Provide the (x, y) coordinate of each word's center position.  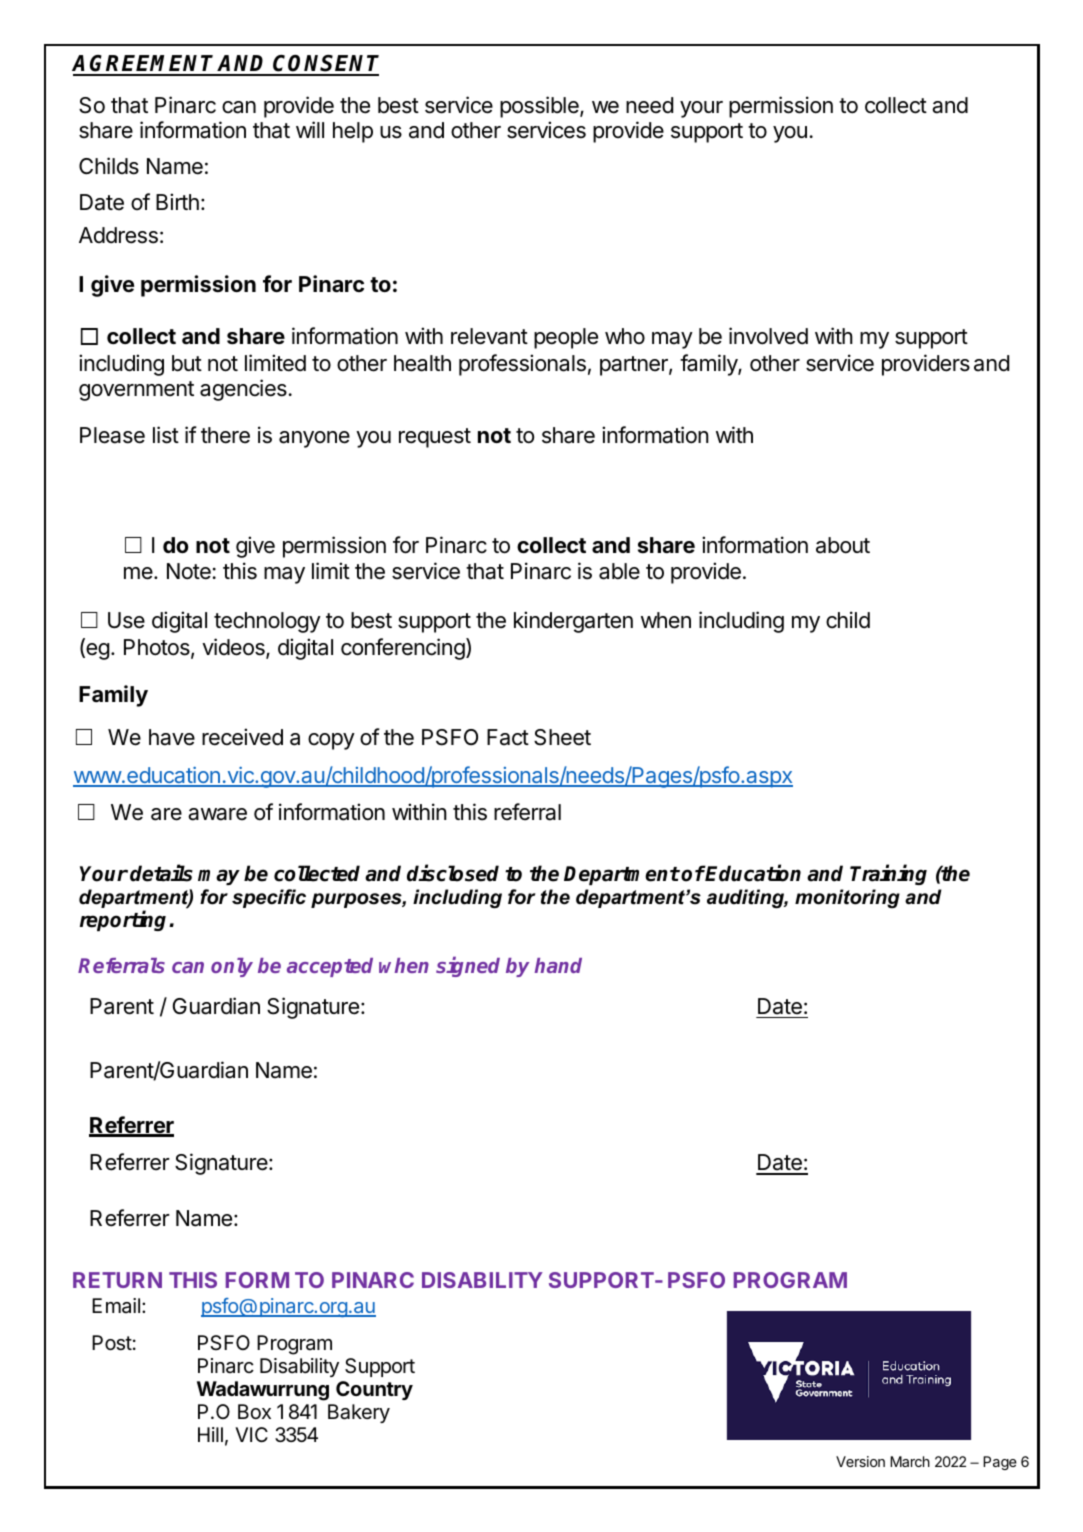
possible (540, 107)
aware (217, 814)
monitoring (847, 899)
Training (888, 874)
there (225, 435)
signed (468, 967)
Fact (508, 737)
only (232, 967)
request (435, 438)
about (843, 545)
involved (768, 336)
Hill (210, 1434)
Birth (177, 201)
